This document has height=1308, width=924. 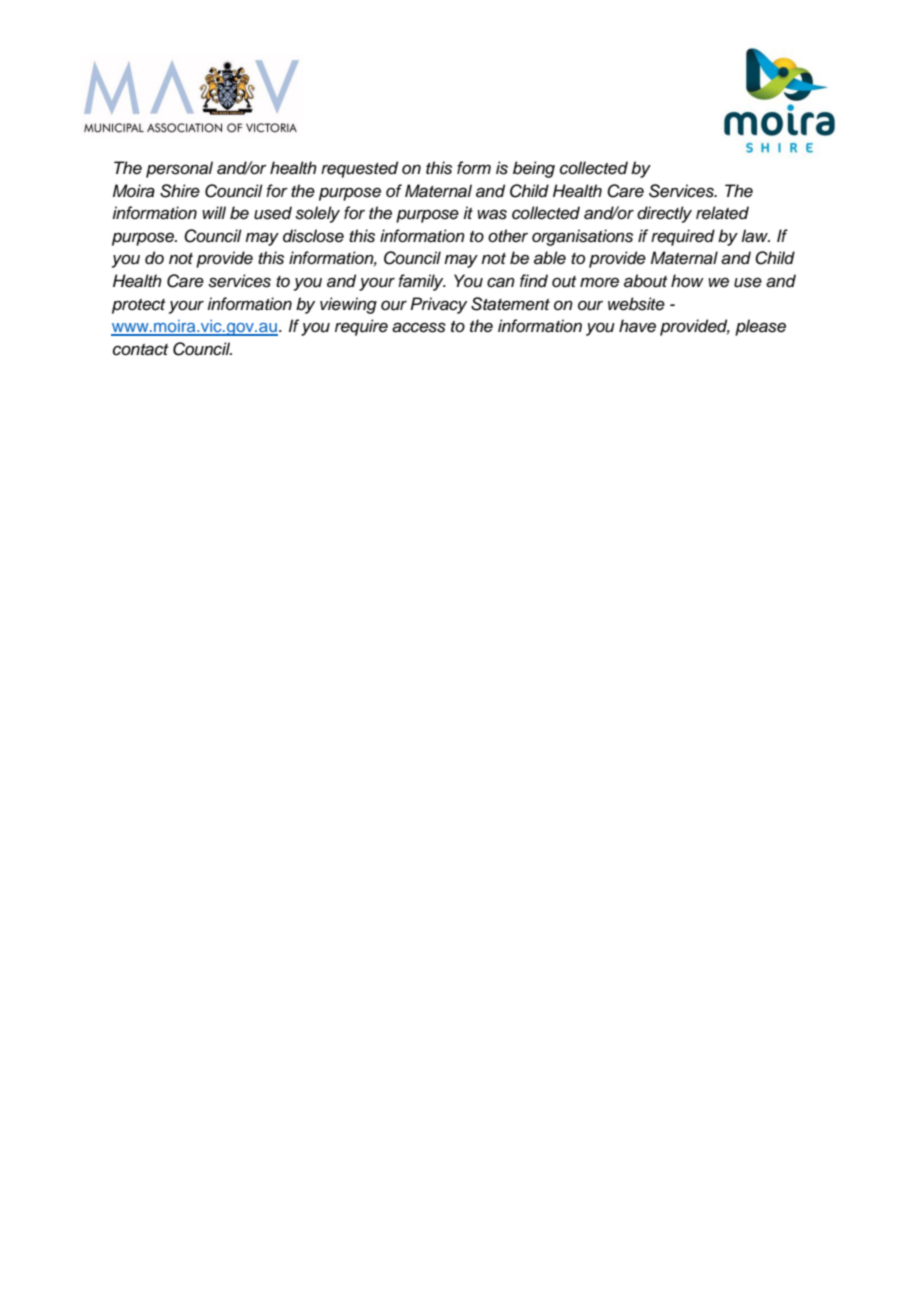 What do you see at coordinates (534, 169) in the document?
I see `being` at bounding box center [534, 169].
